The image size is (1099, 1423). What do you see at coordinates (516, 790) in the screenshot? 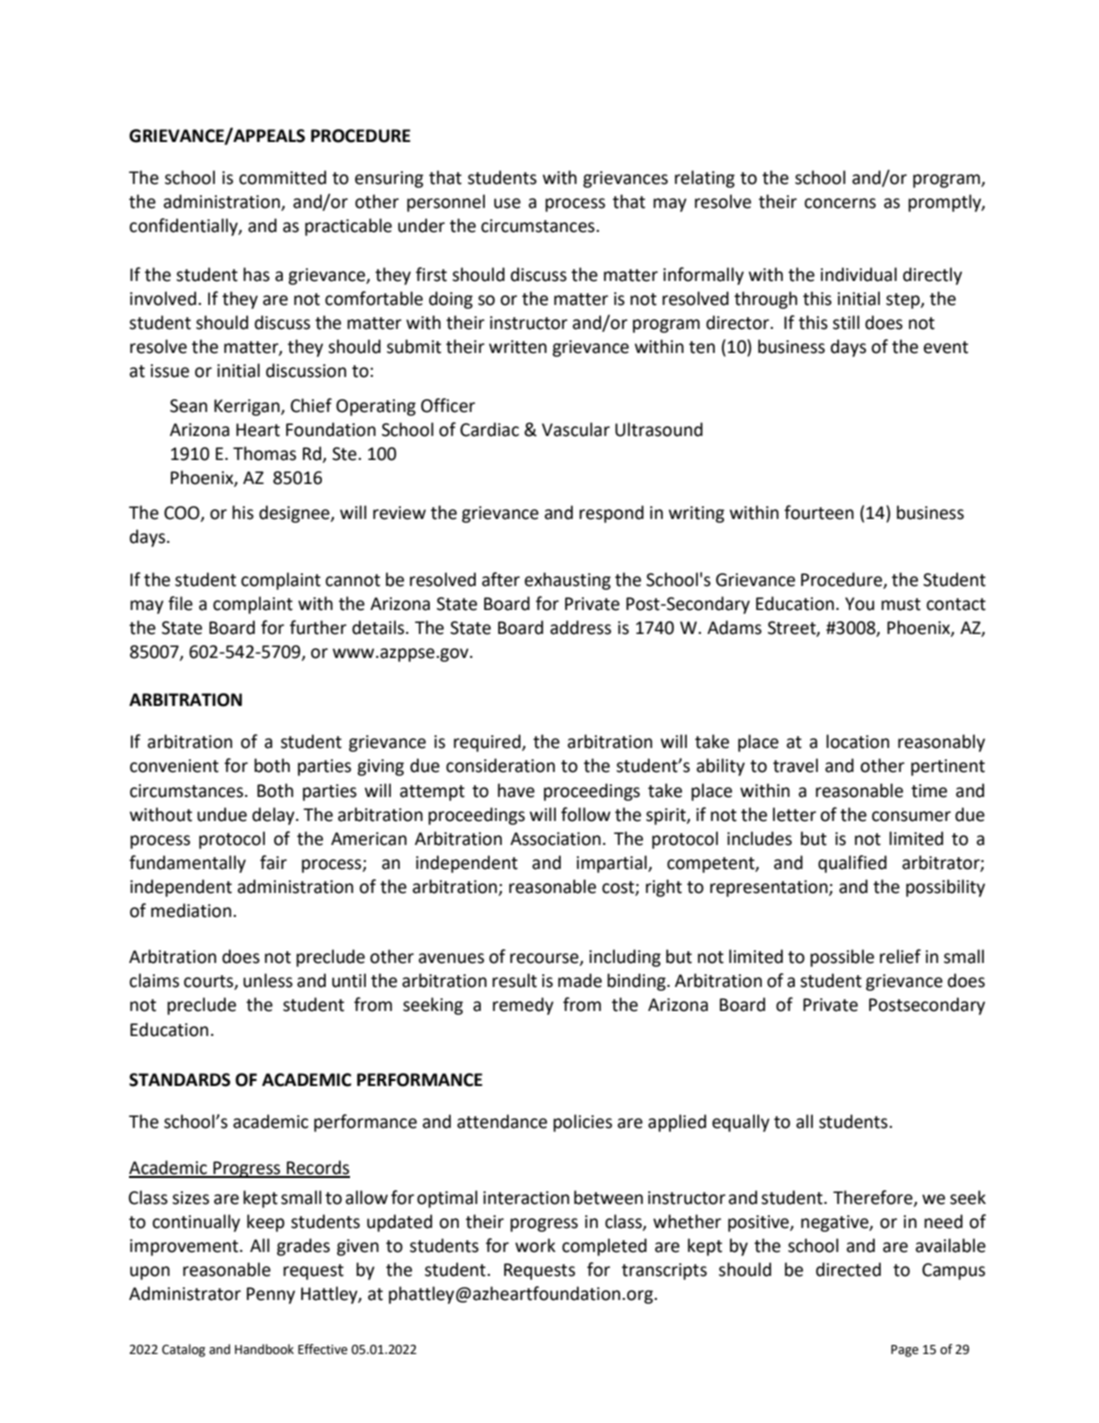
I see `have` at bounding box center [516, 790].
